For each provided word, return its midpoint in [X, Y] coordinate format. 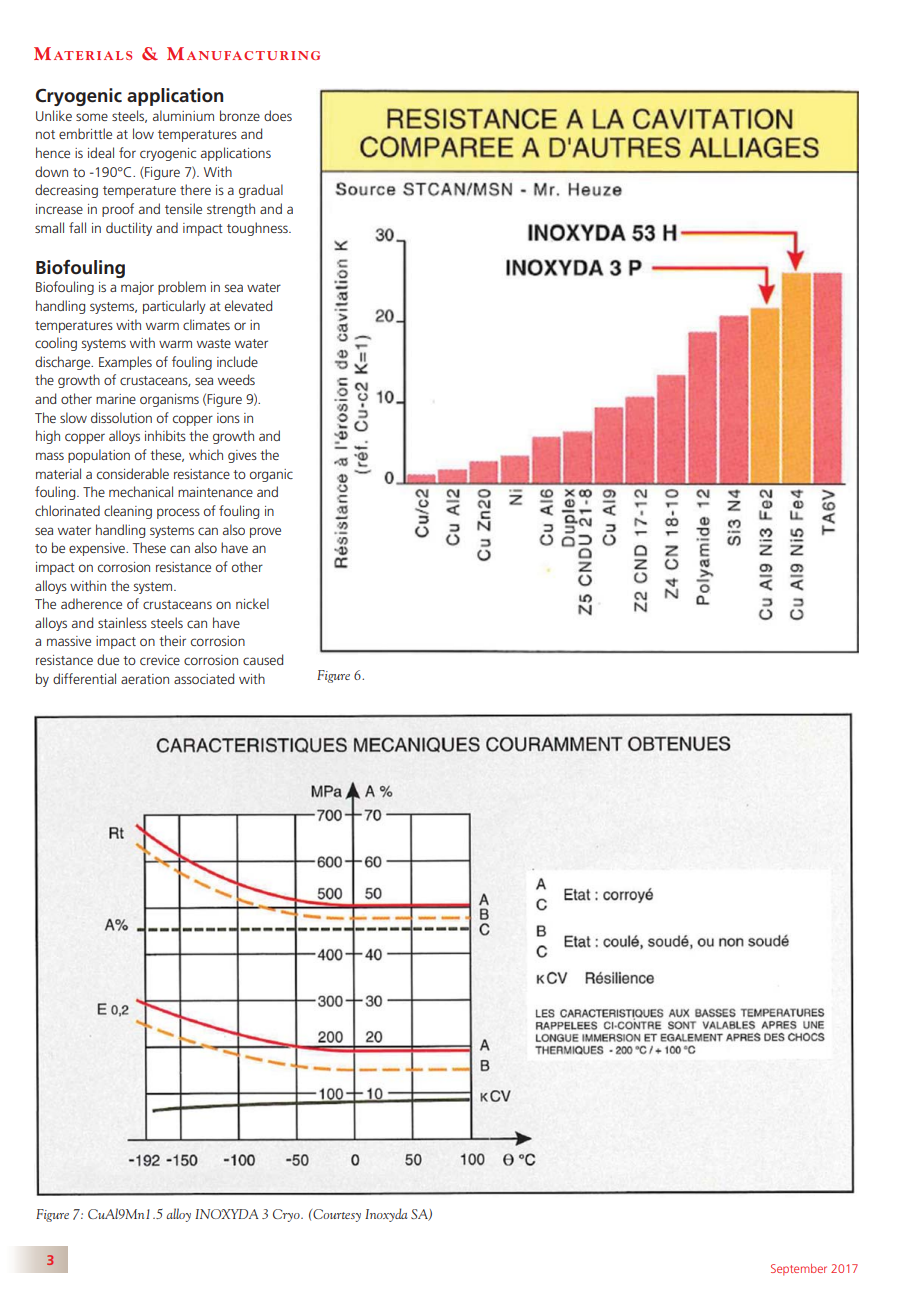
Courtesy [336, 1215]
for [127, 152]
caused [263, 659]
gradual [261, 191]
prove [265, 532]
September [799, 1270]
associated [204, 678]
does [278, 115]
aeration [145, 679]
